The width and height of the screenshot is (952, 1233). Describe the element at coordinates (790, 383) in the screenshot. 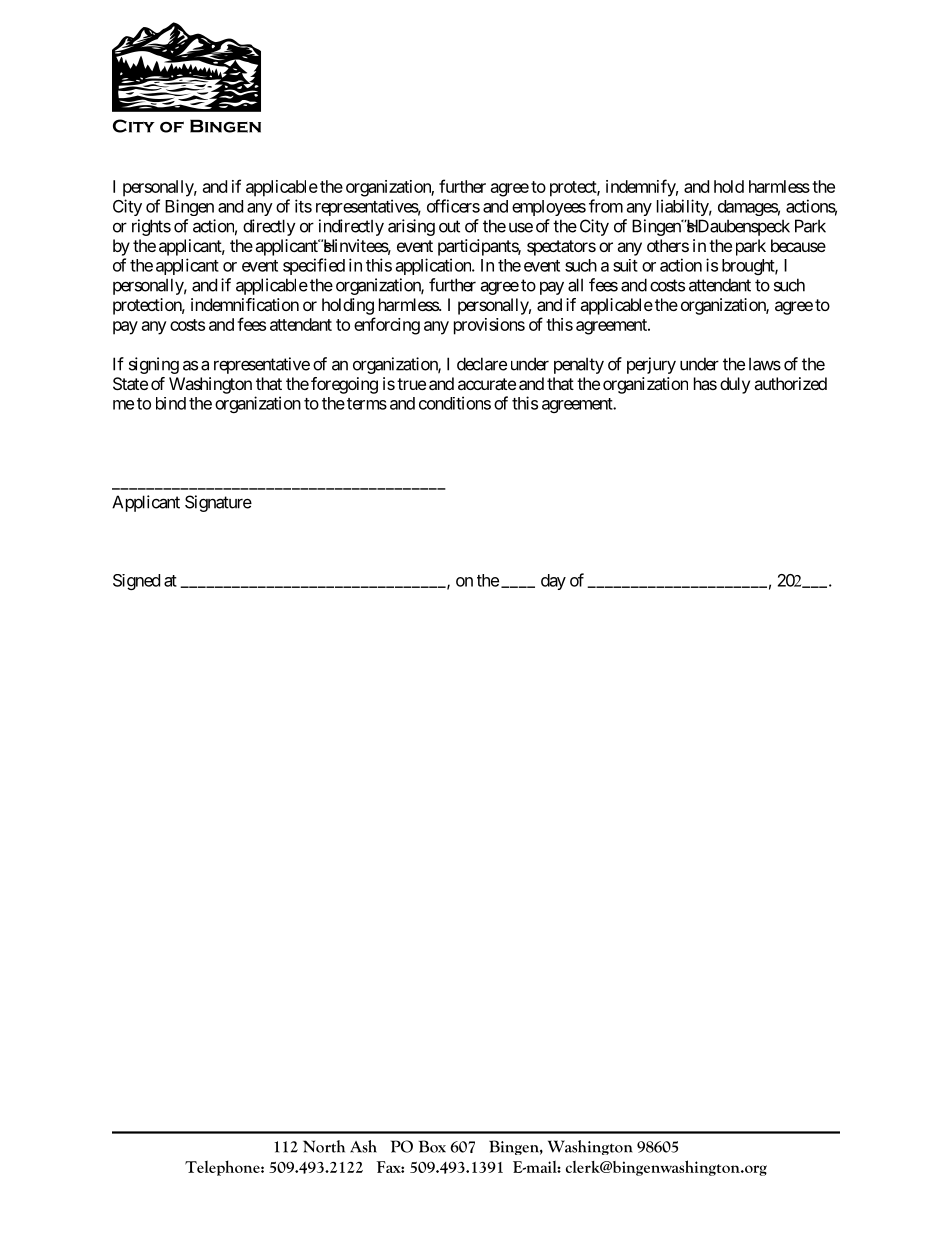

I see `authorized` at that location.
